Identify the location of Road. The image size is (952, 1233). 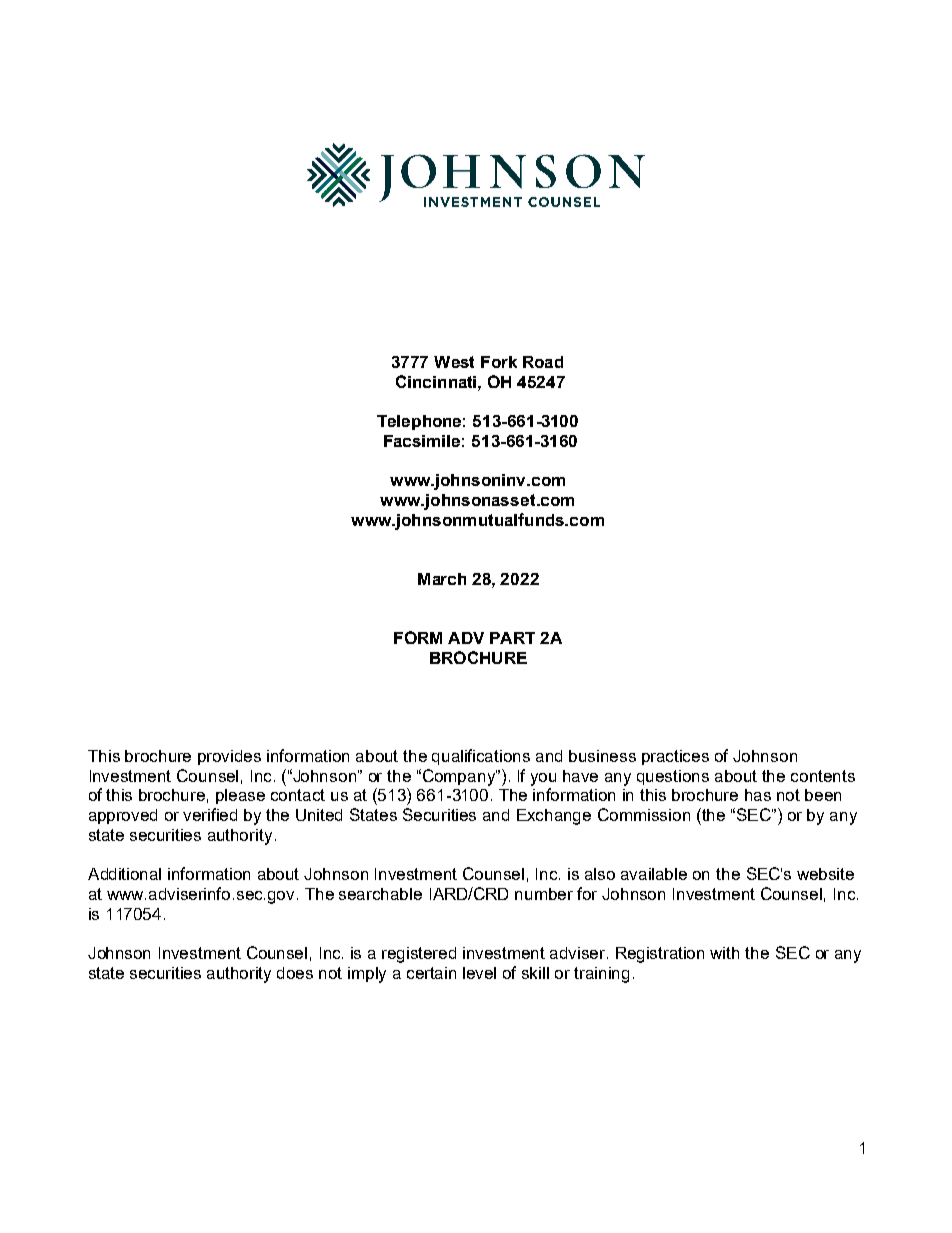
(543, 362).
